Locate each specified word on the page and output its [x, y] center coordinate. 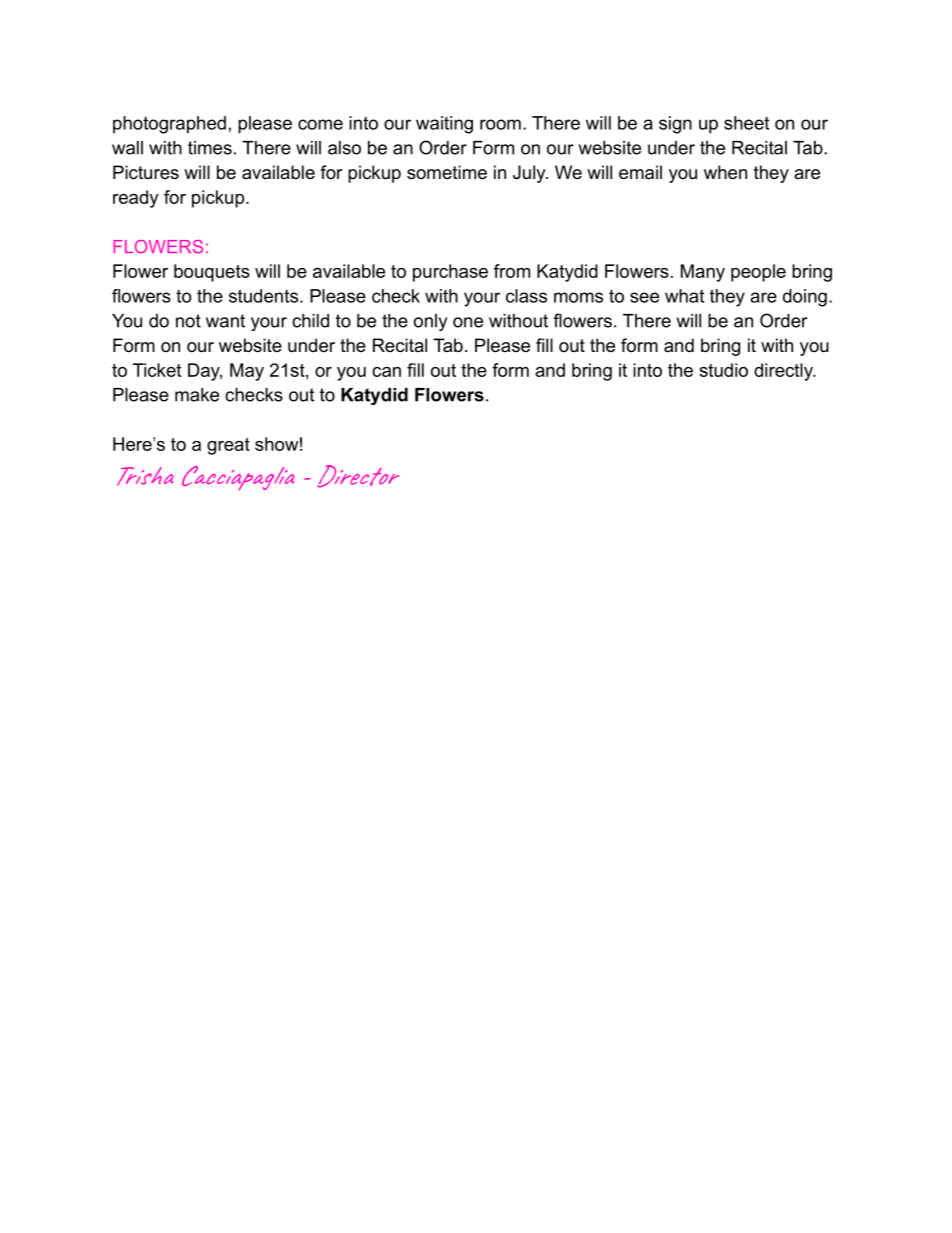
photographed [169, 125]
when [725, 172]
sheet [746, 123]
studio [723, 370]
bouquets [212, 273]
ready [136, 199]
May [247, 372]
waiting [444, 125]
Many [703, 273]
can [386, 372]
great [228, 446]
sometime [447, 172]
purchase [450, 273]
